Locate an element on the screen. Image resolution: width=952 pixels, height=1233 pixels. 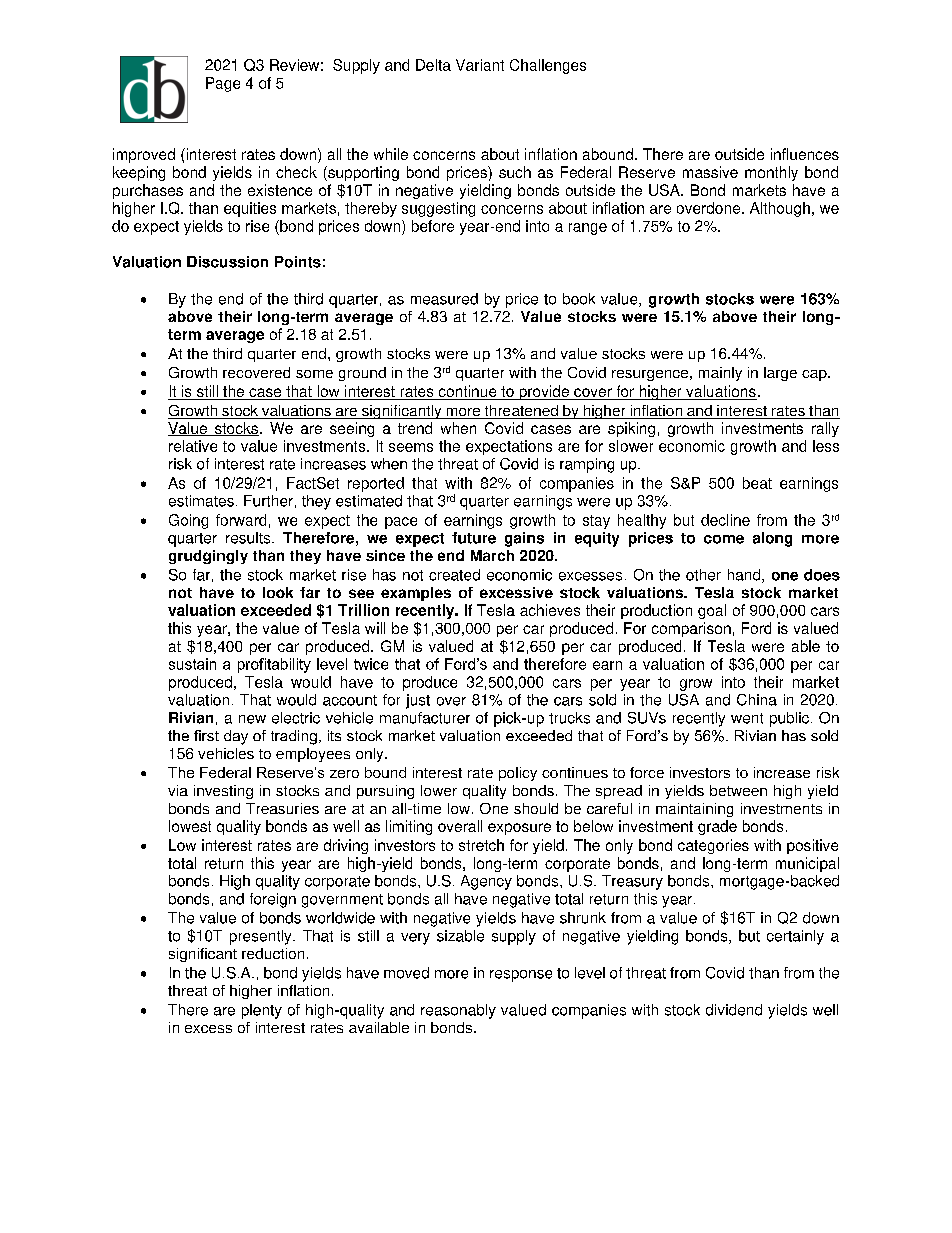
come is located at coordinates (724, 539).
